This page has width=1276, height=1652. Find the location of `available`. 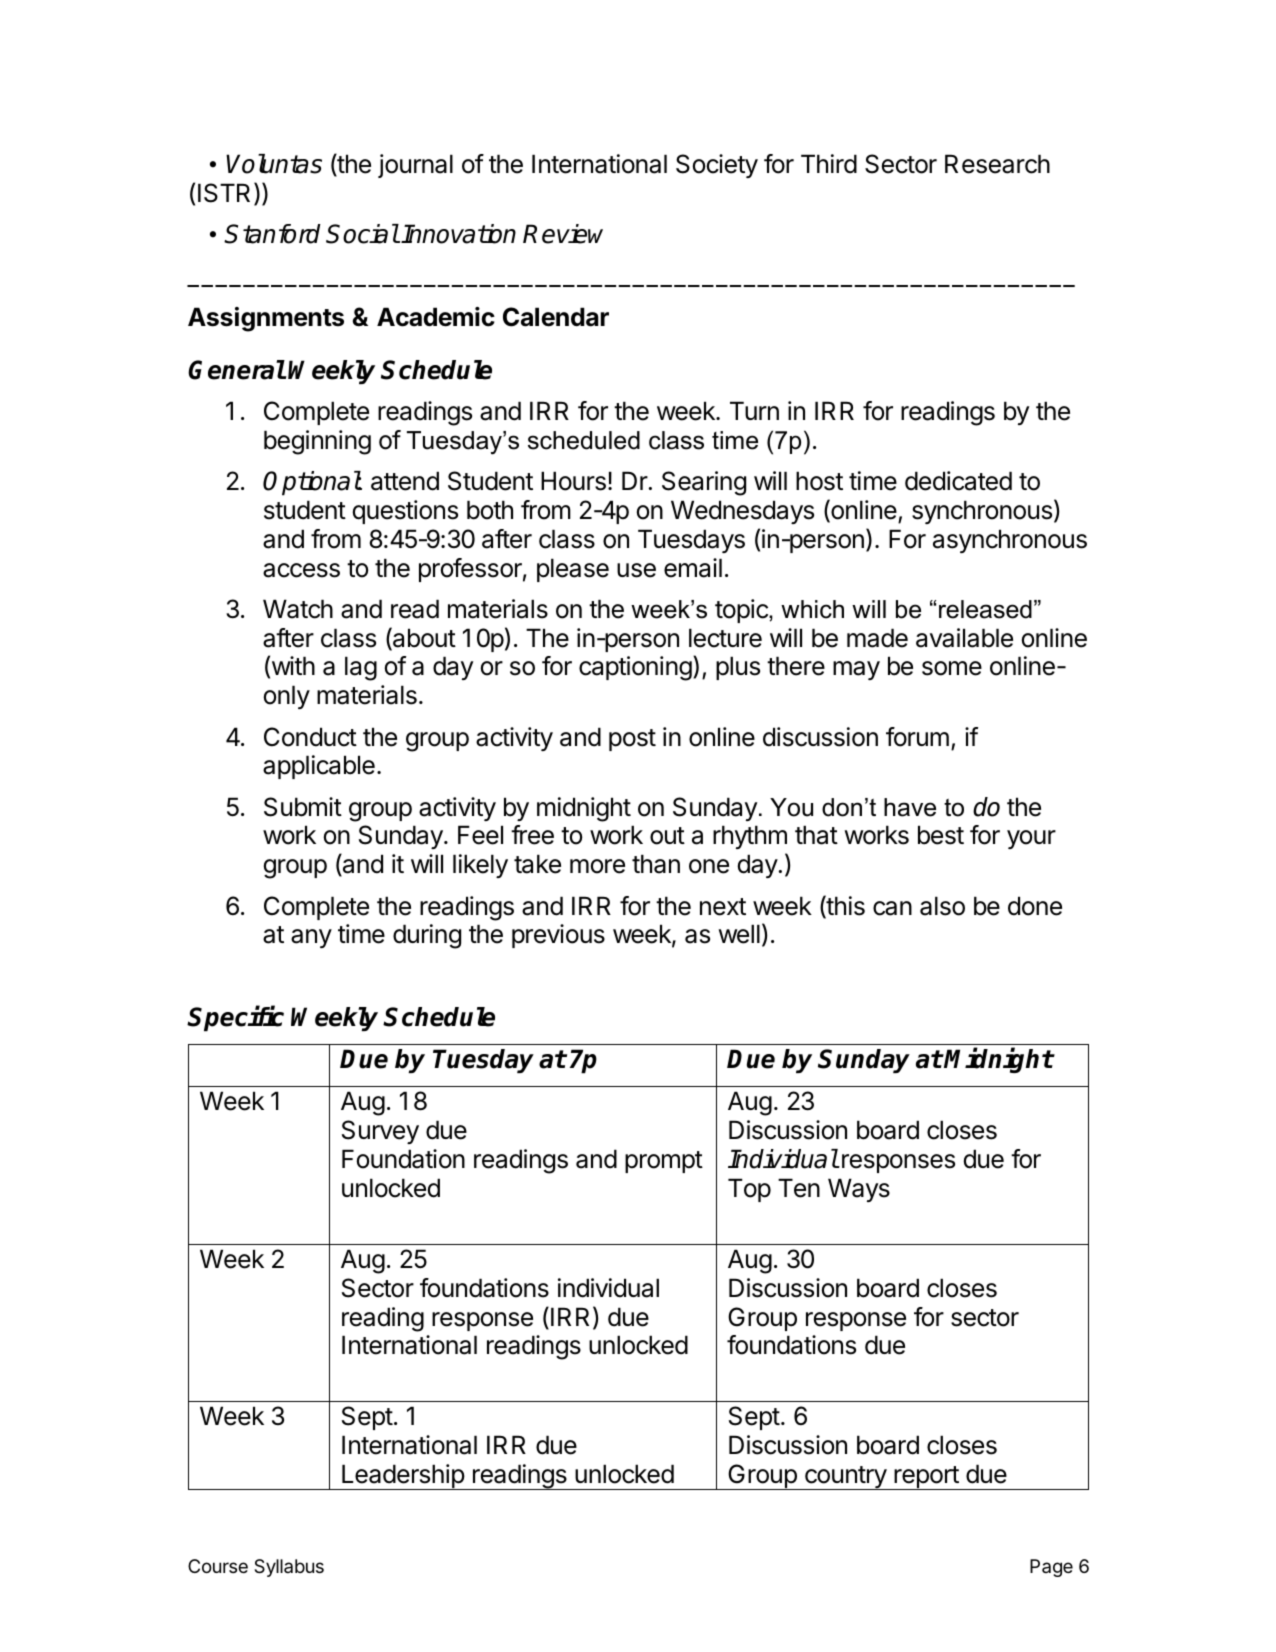

available is located at coordinates (964, 638).
